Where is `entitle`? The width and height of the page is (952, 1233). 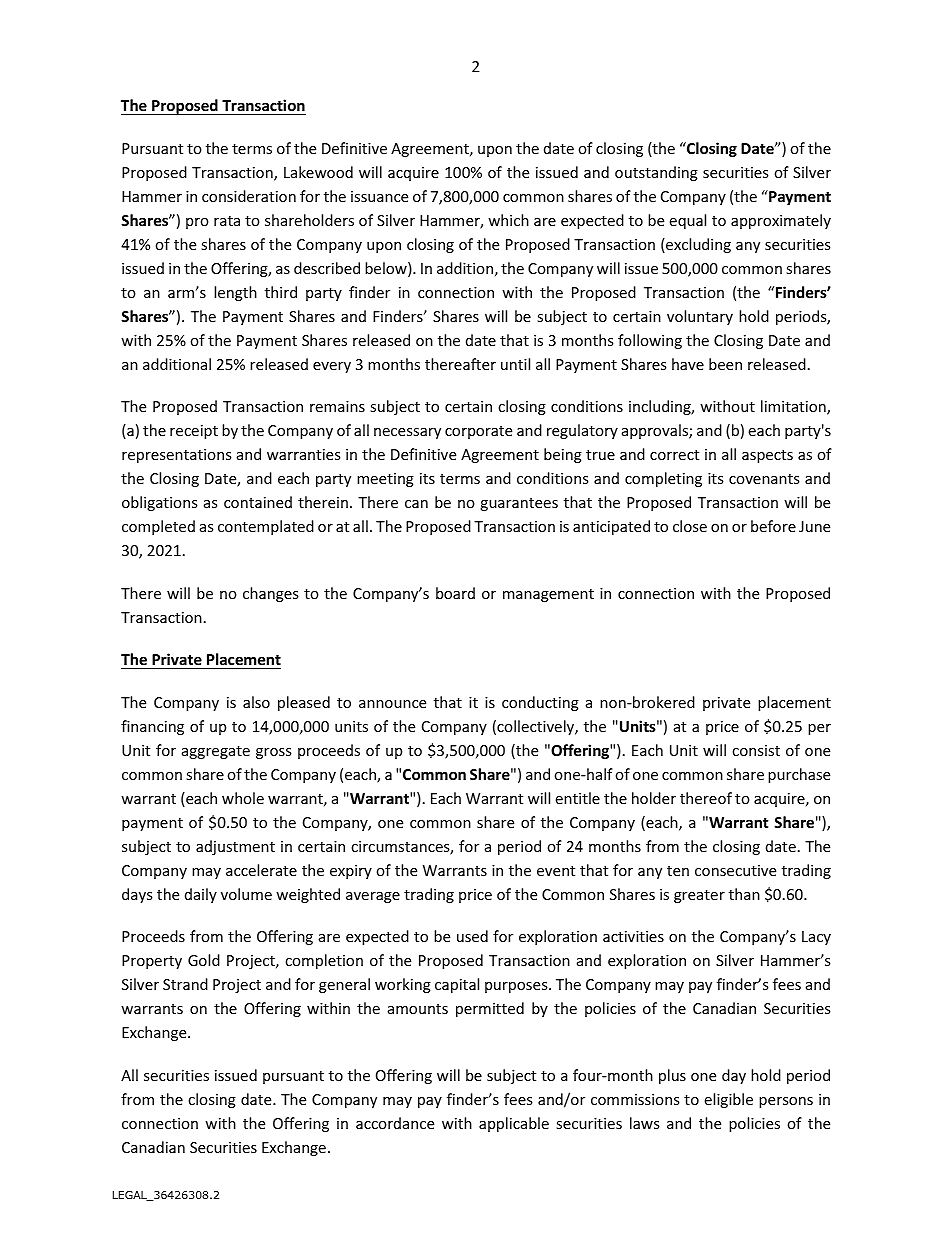 entitle is located at coordinates (577, 798).
